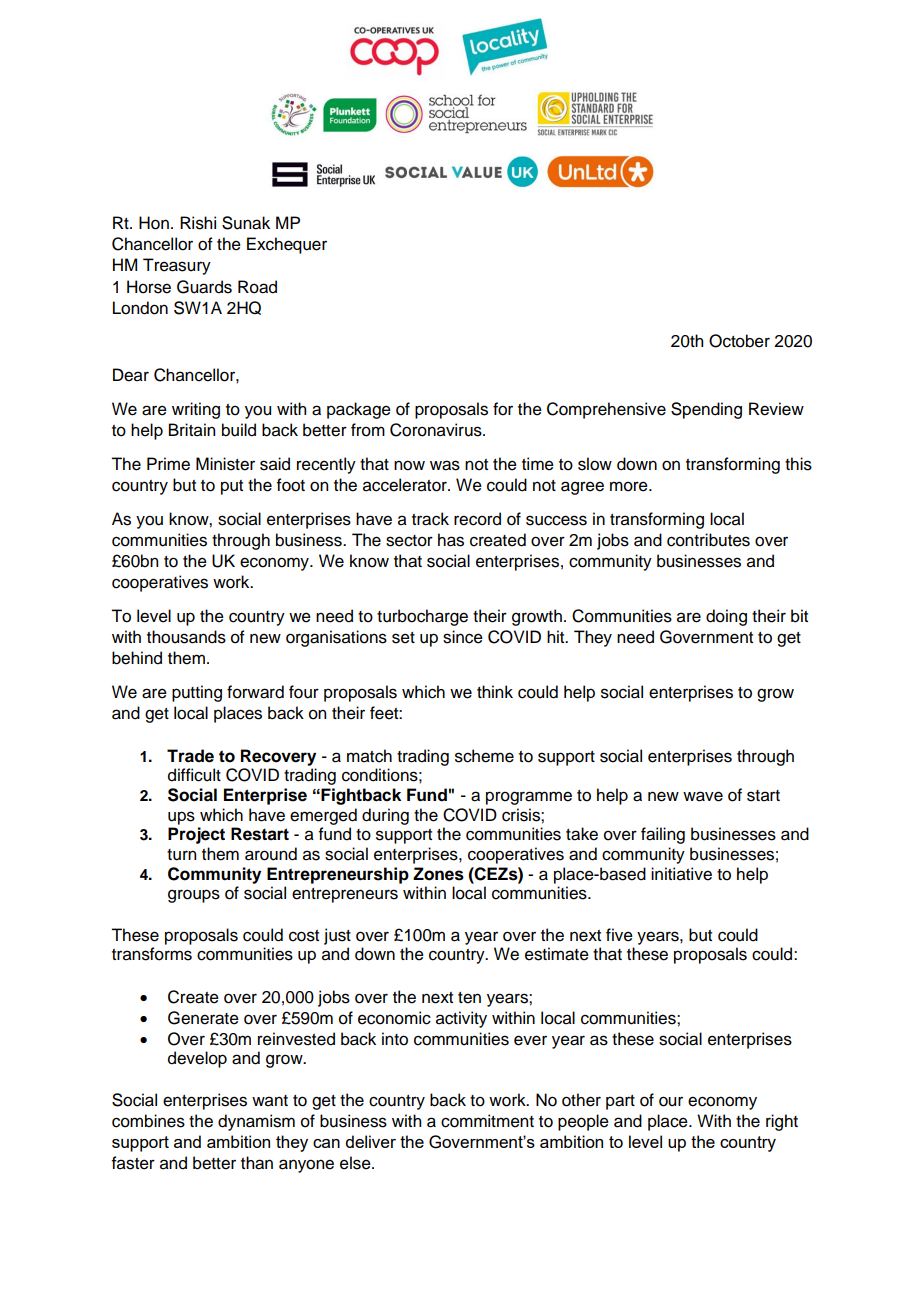 This screenshot has width=924, height=1308. I want to click on doing, so click(726, 617).
